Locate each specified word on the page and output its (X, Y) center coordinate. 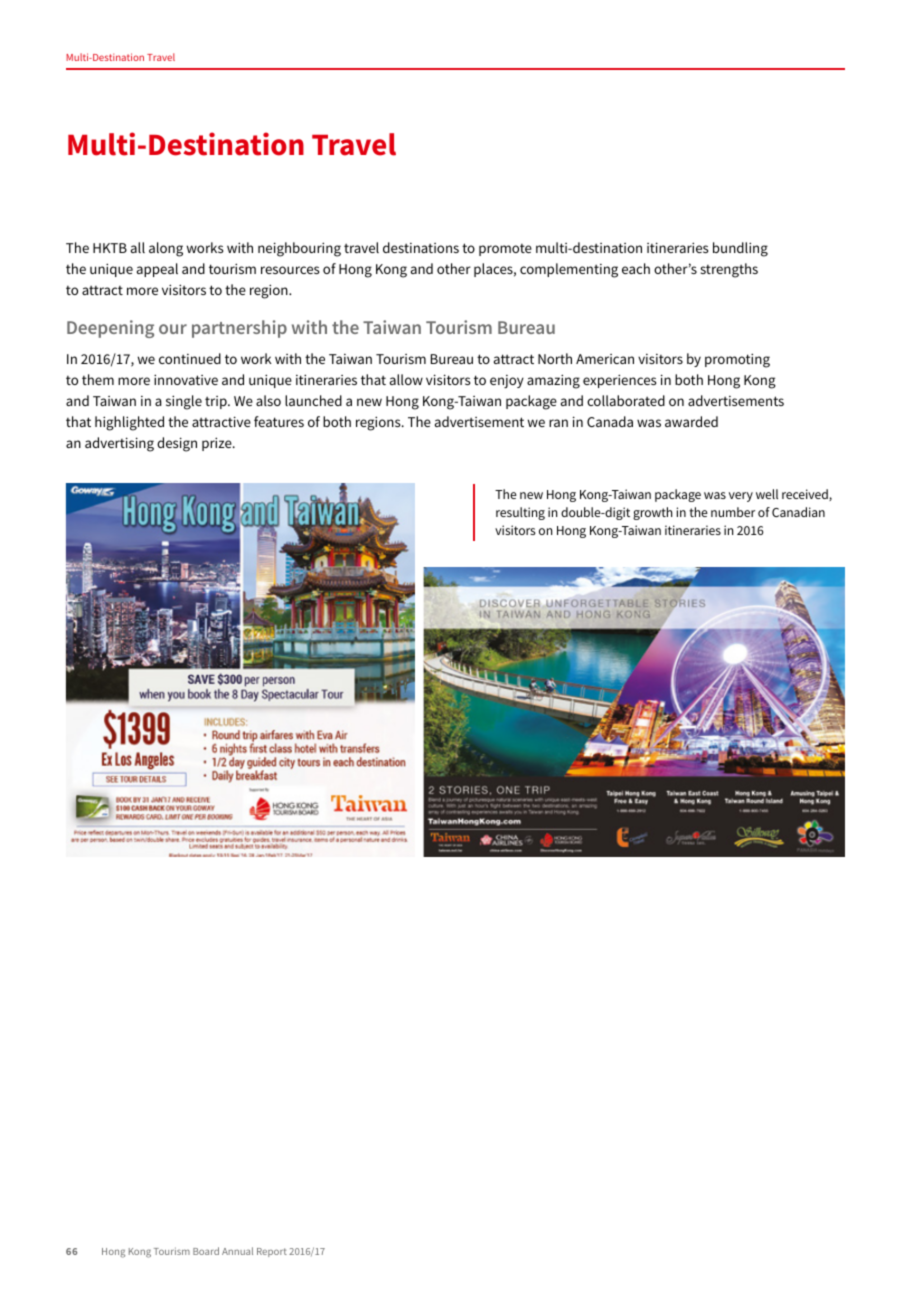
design (177, 444)
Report (272, 1252)
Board (206, 1251)
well (767, 494)
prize (218, 444)
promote (505, 250)
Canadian (798, 512)
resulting (520, 513)
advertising (119, 444)
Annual (237, 1251)
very (741, 497)
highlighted (129, 423)
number (733, 512)
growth (652, 513)
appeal (157, 270)
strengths (729, 270)
